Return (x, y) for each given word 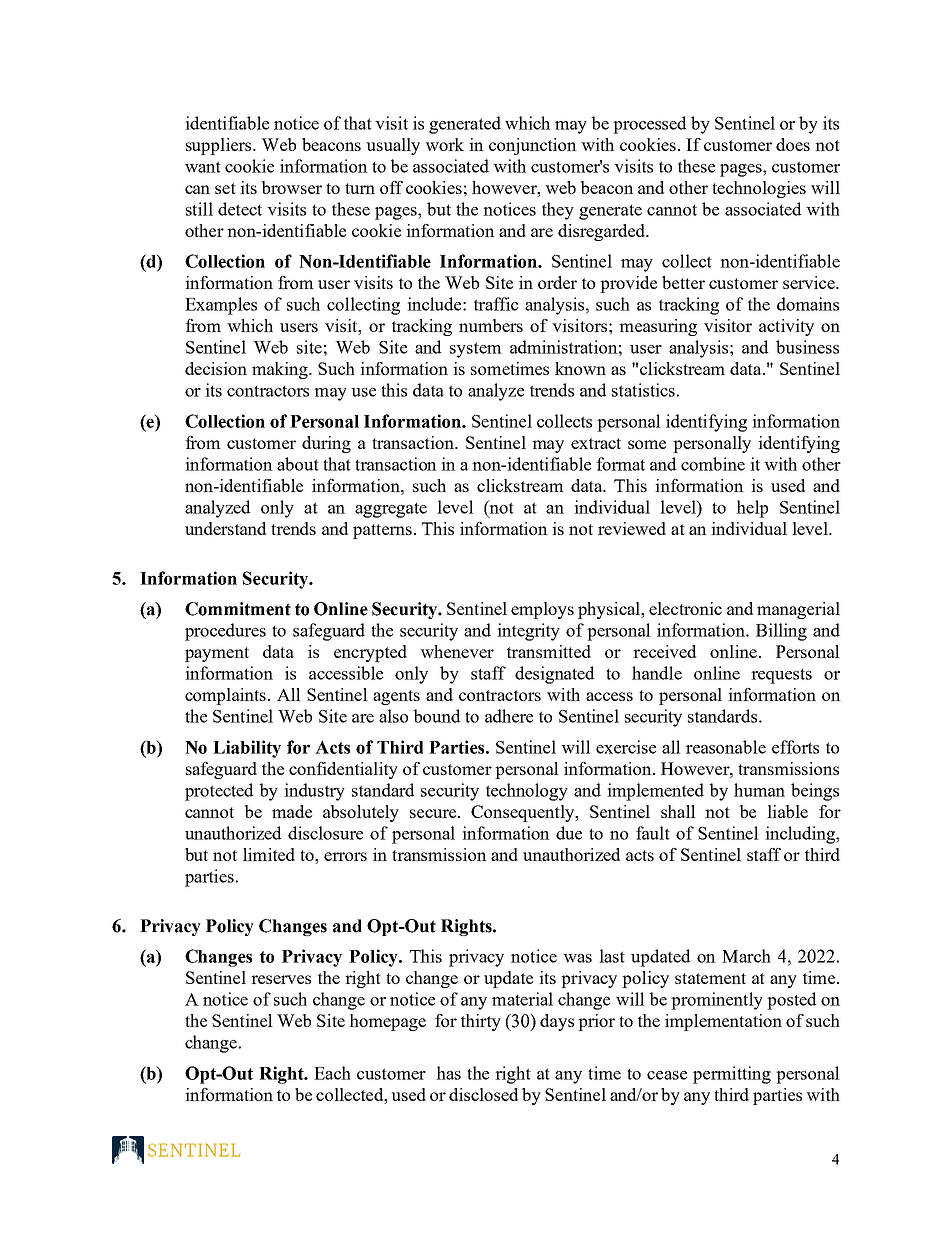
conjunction (533, 146)
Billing (781, 632)
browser (292, 187)
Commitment (238, 609)
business (807, 347)
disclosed (483, 1094)
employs (542, 610)
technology (527, 792)
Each (332, 1073)
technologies (759, 189)
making (281, 370)
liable (787, 811)
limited (269, 854)
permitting (732, 1075)
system (476, 350)
